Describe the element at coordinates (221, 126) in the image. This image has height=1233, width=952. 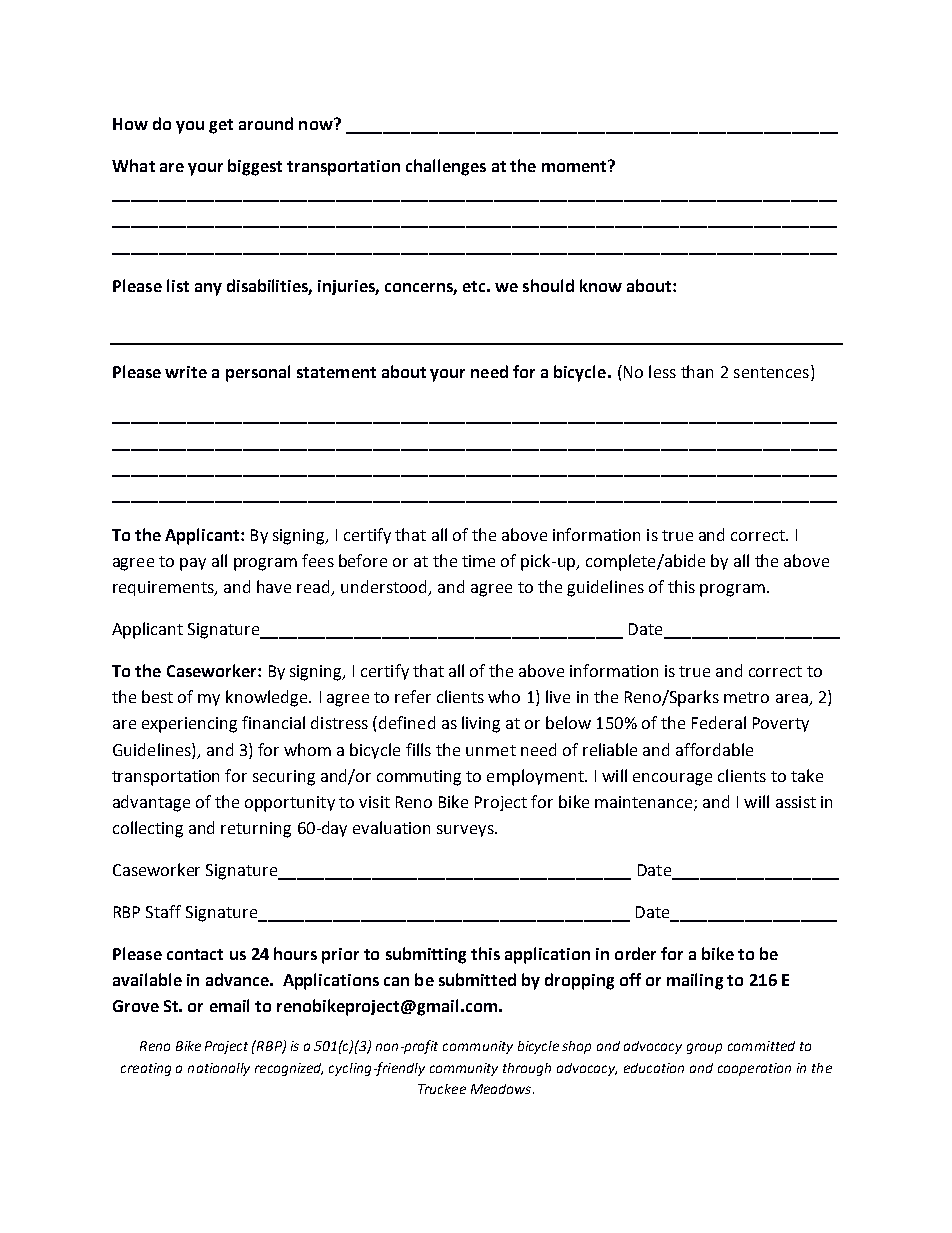
I see `get` at that location.
